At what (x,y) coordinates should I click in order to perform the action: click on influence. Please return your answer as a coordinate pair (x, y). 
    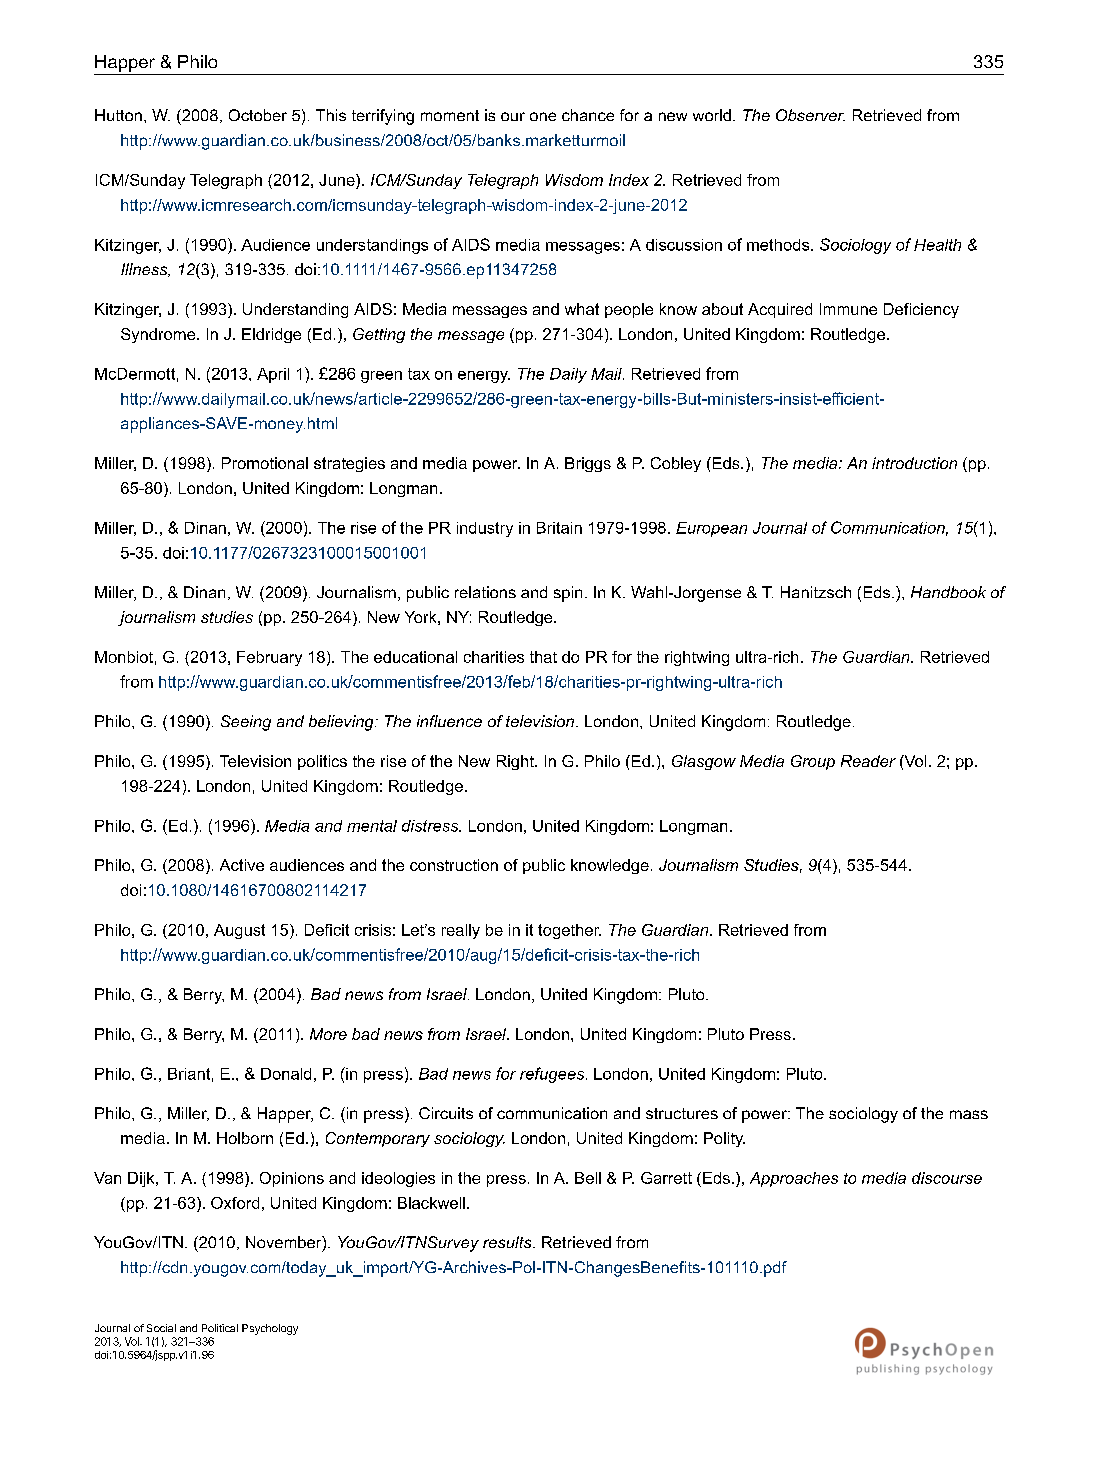
    Looking at the image, I should click on (449, 721).
